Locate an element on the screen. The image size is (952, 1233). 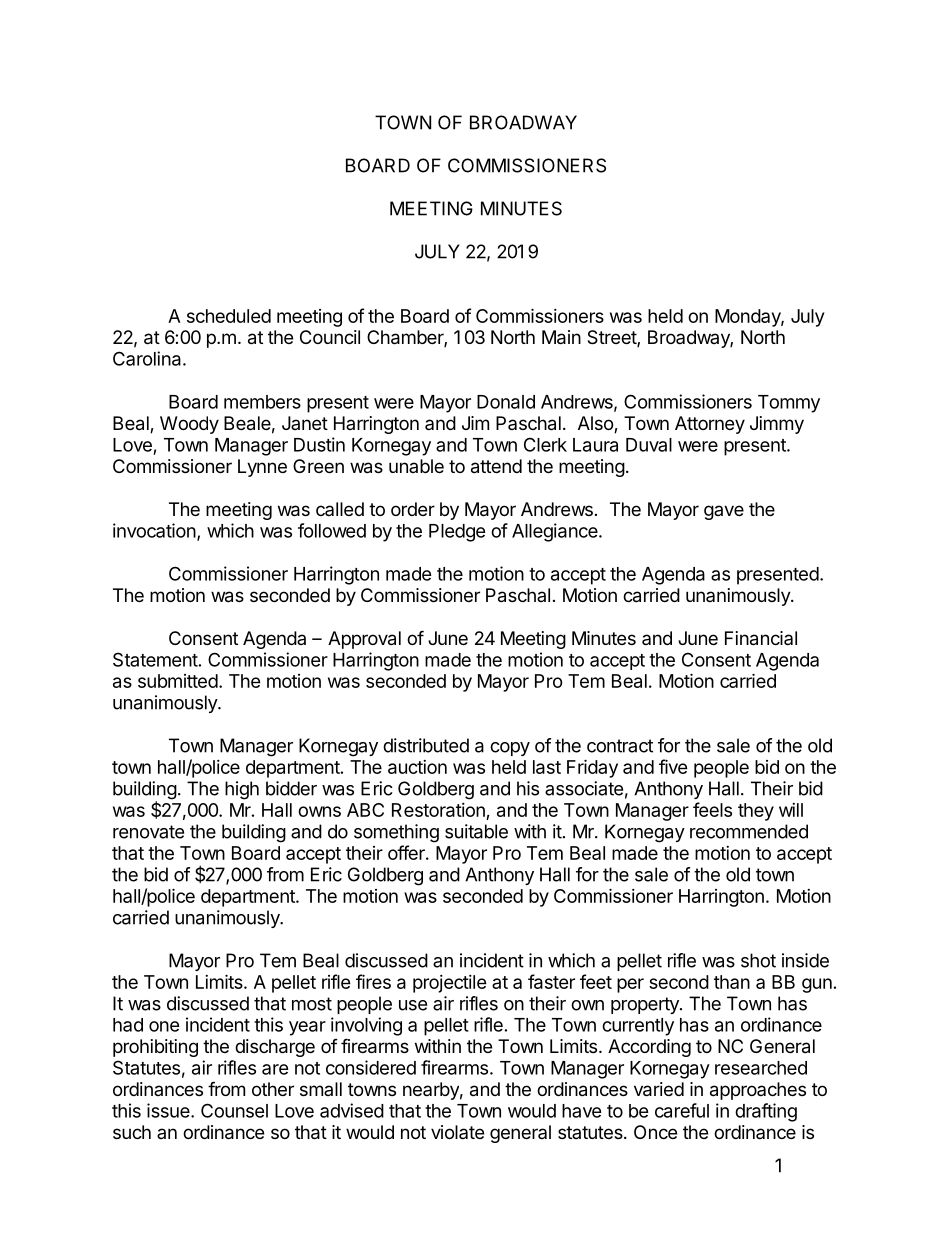
Counsel is located at coordinates (234, 1110).
